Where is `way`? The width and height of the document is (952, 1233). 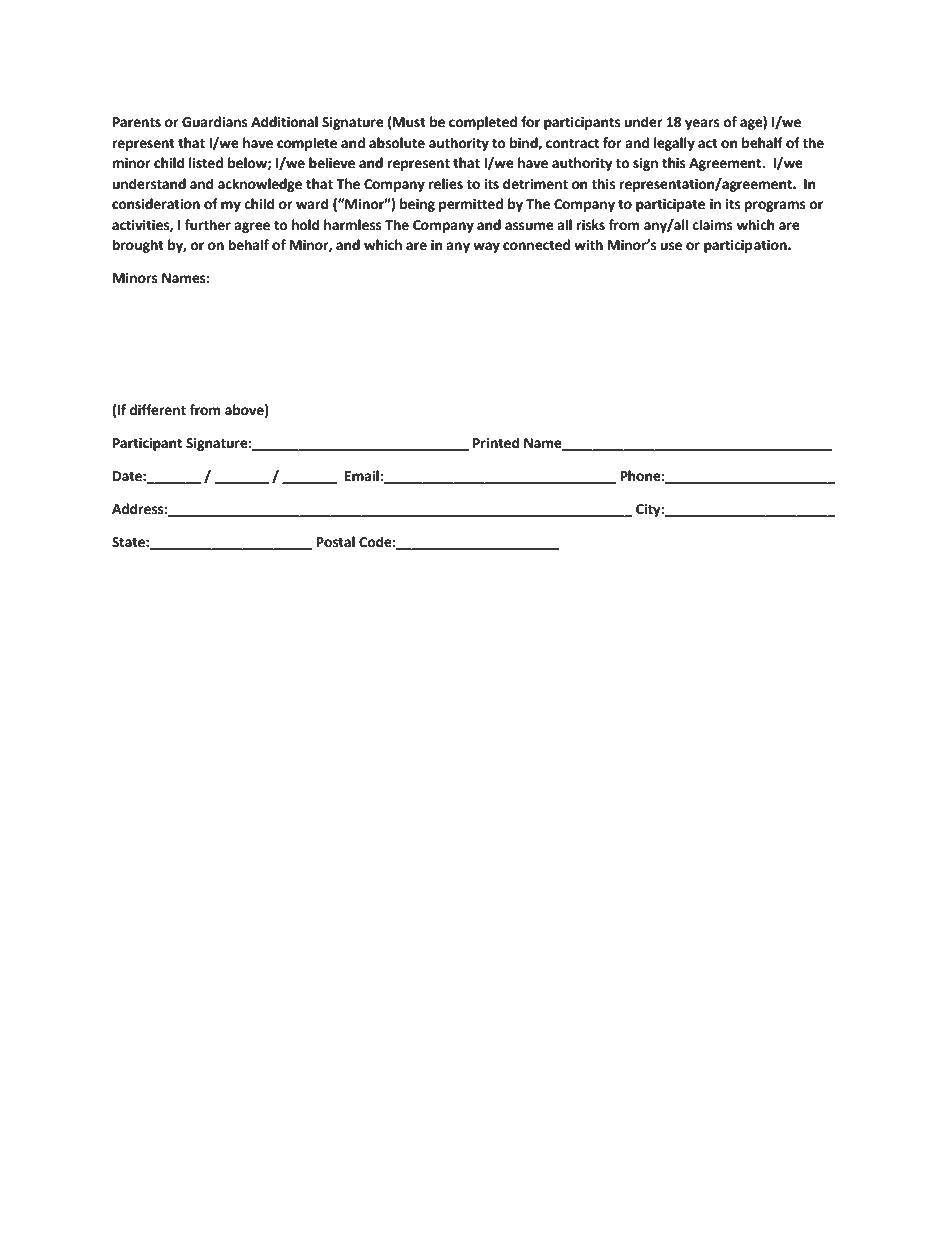 way is located at coordinates (486, 247).
